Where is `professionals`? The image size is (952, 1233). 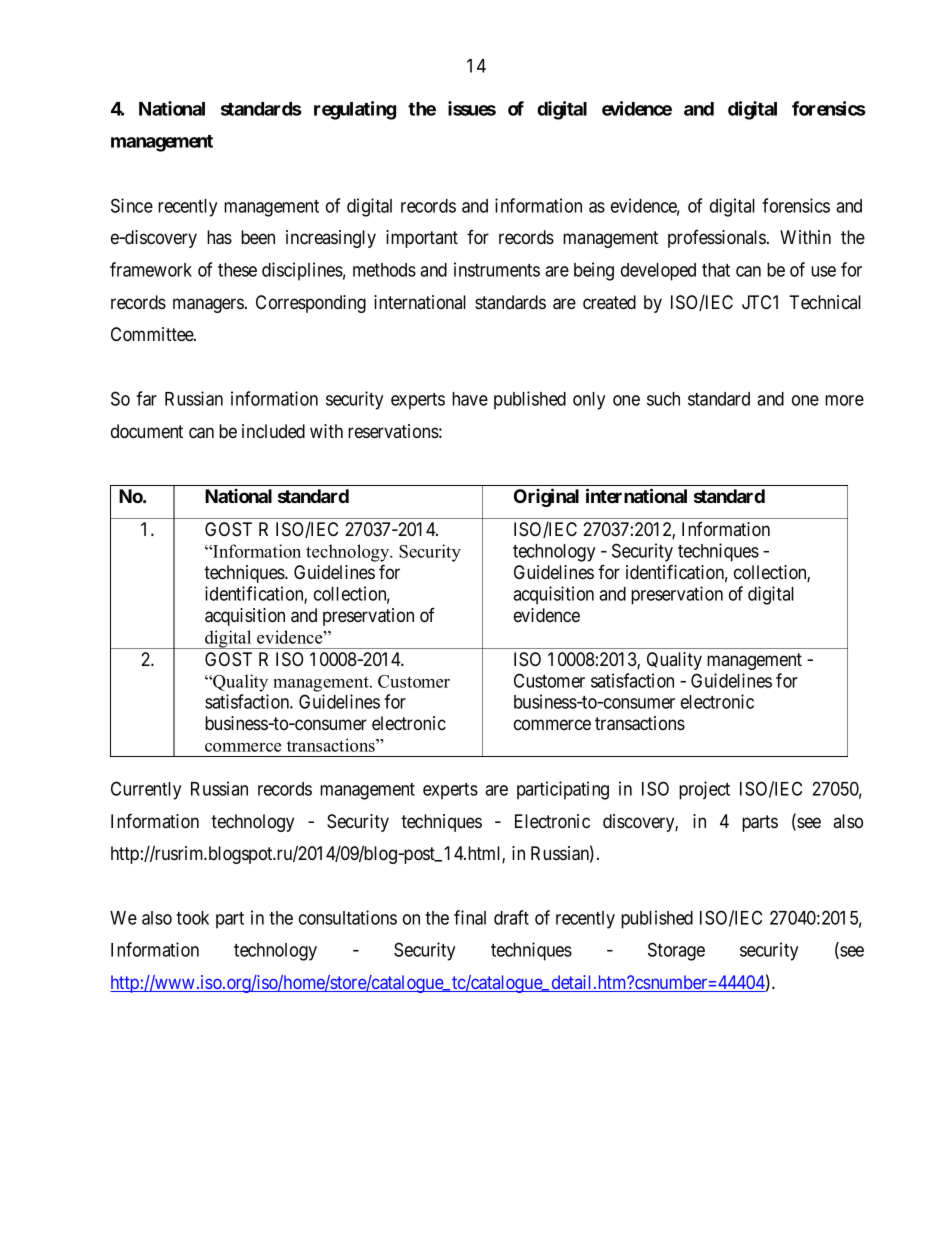 professionals is located at coordinates (717, 239).
